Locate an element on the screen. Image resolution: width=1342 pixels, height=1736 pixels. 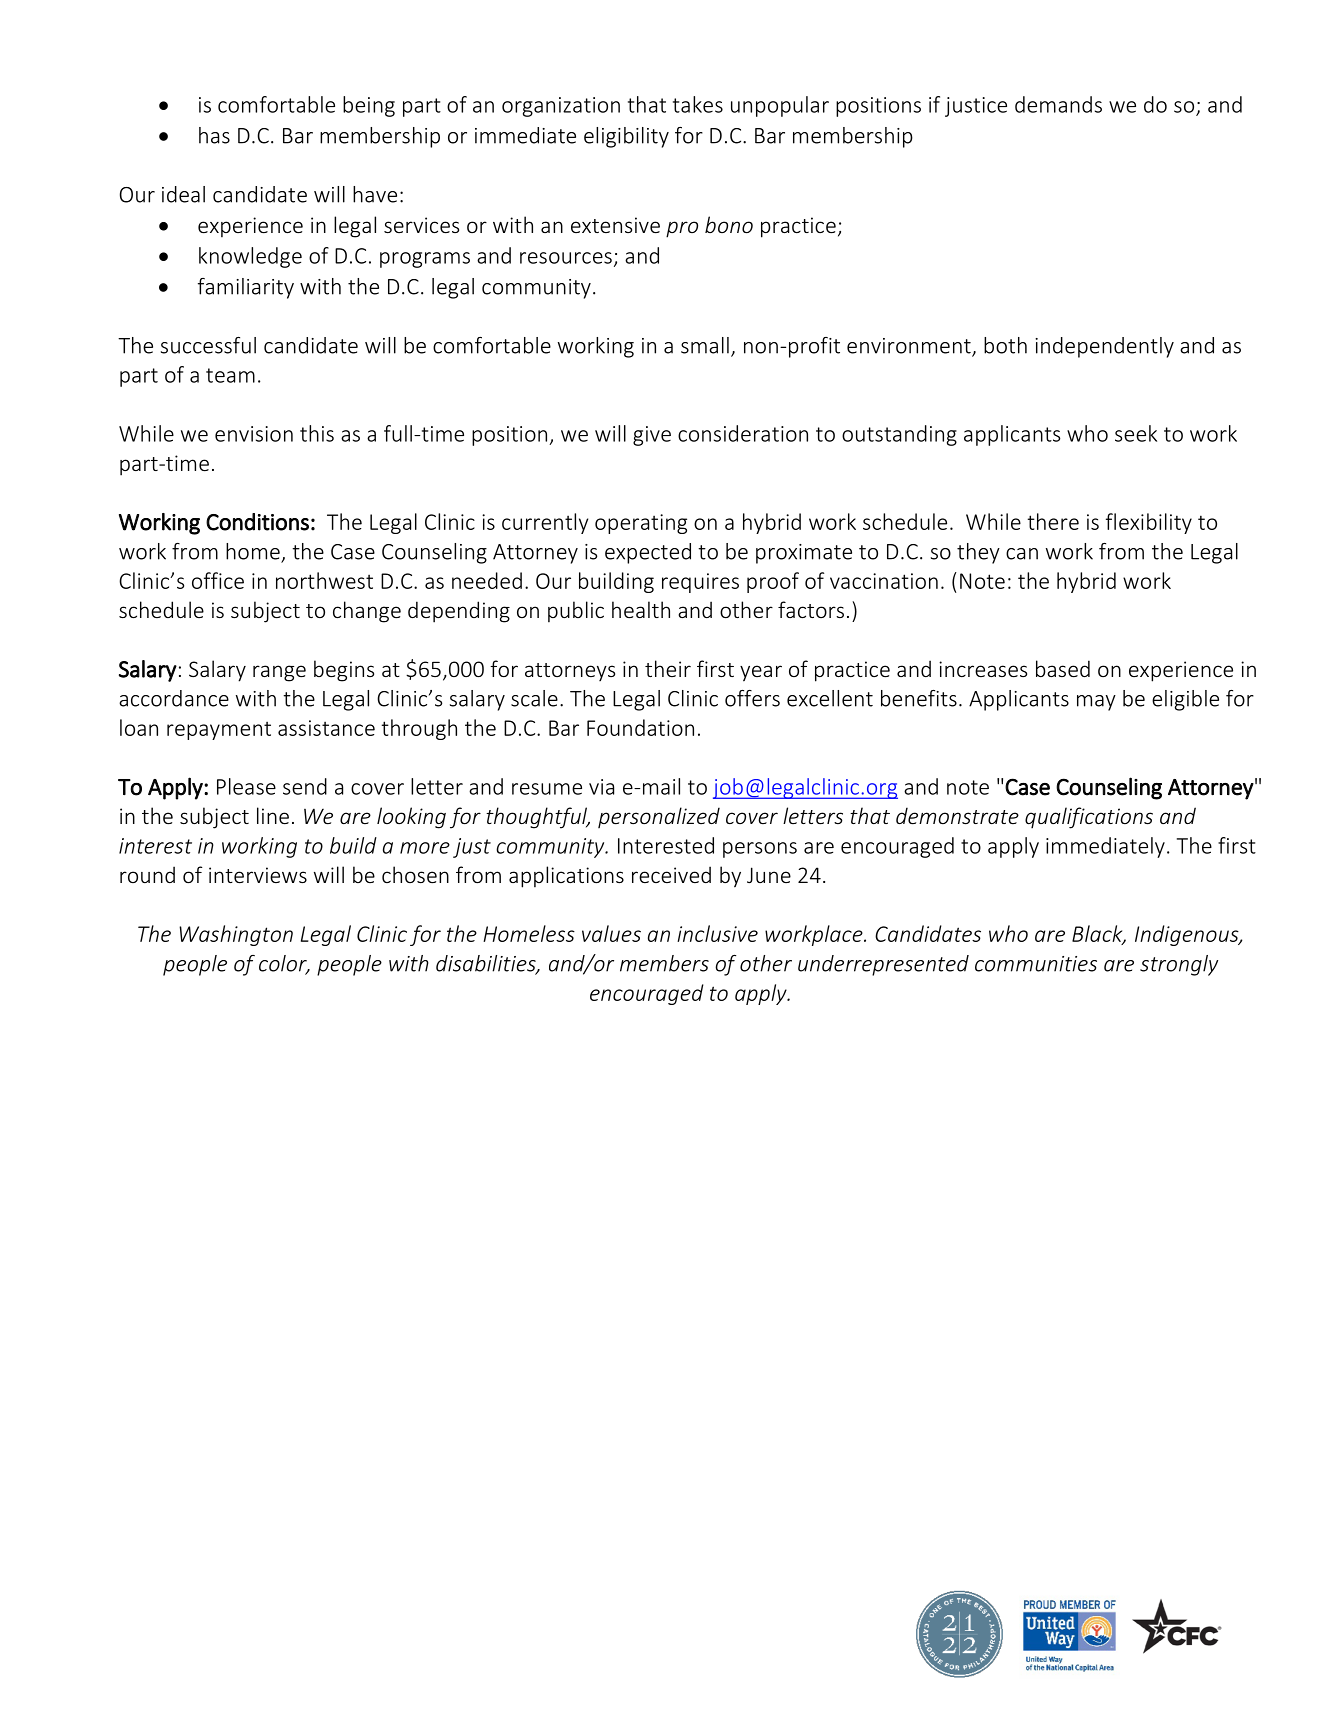
eligibility is located at coordinates (626, 137).
